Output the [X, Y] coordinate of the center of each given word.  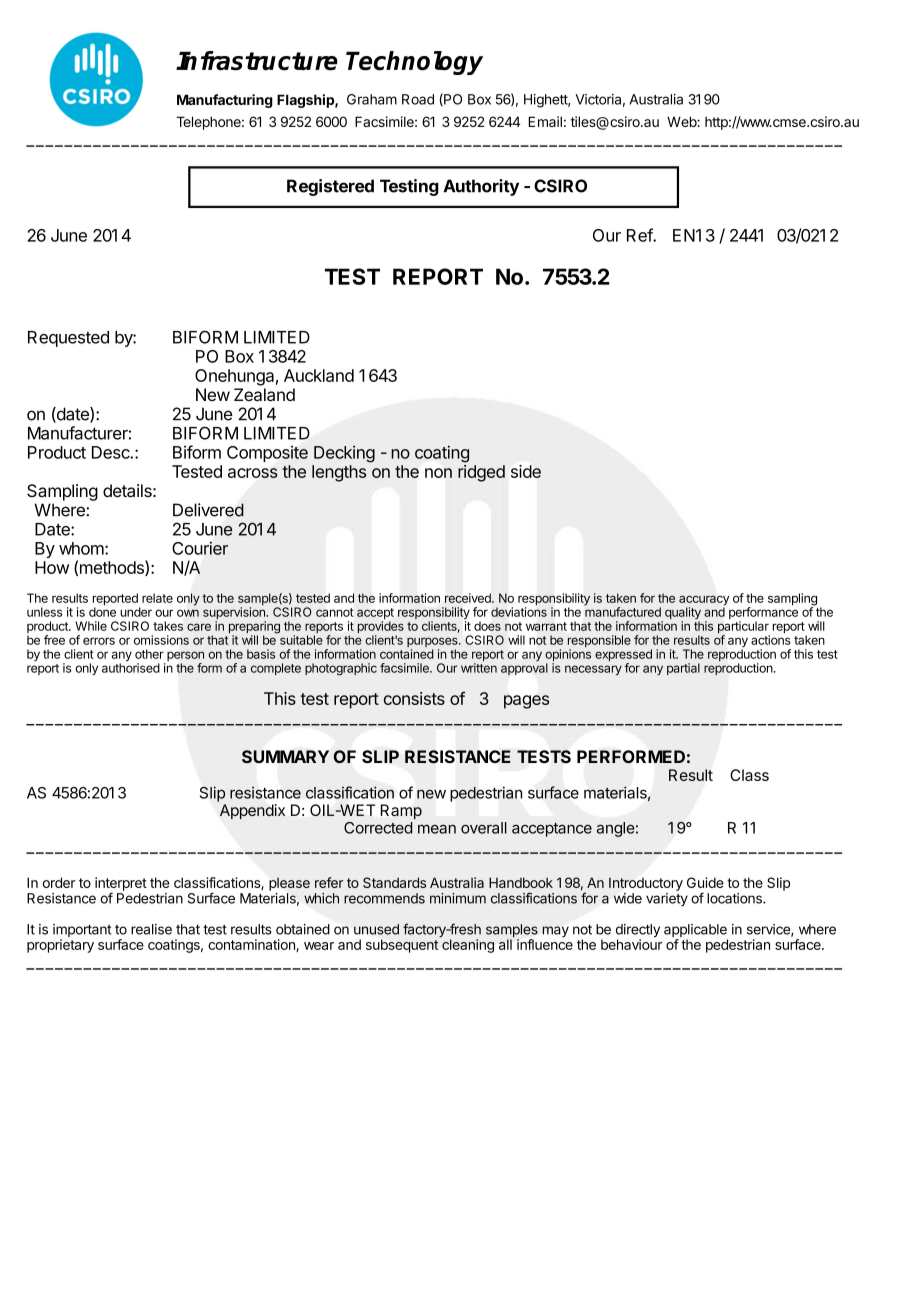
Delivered [208, 510]
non [438, 473]
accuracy [704, 602]
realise [151, 929]
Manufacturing [225, 101]
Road [418, 99]
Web [682, 121]
